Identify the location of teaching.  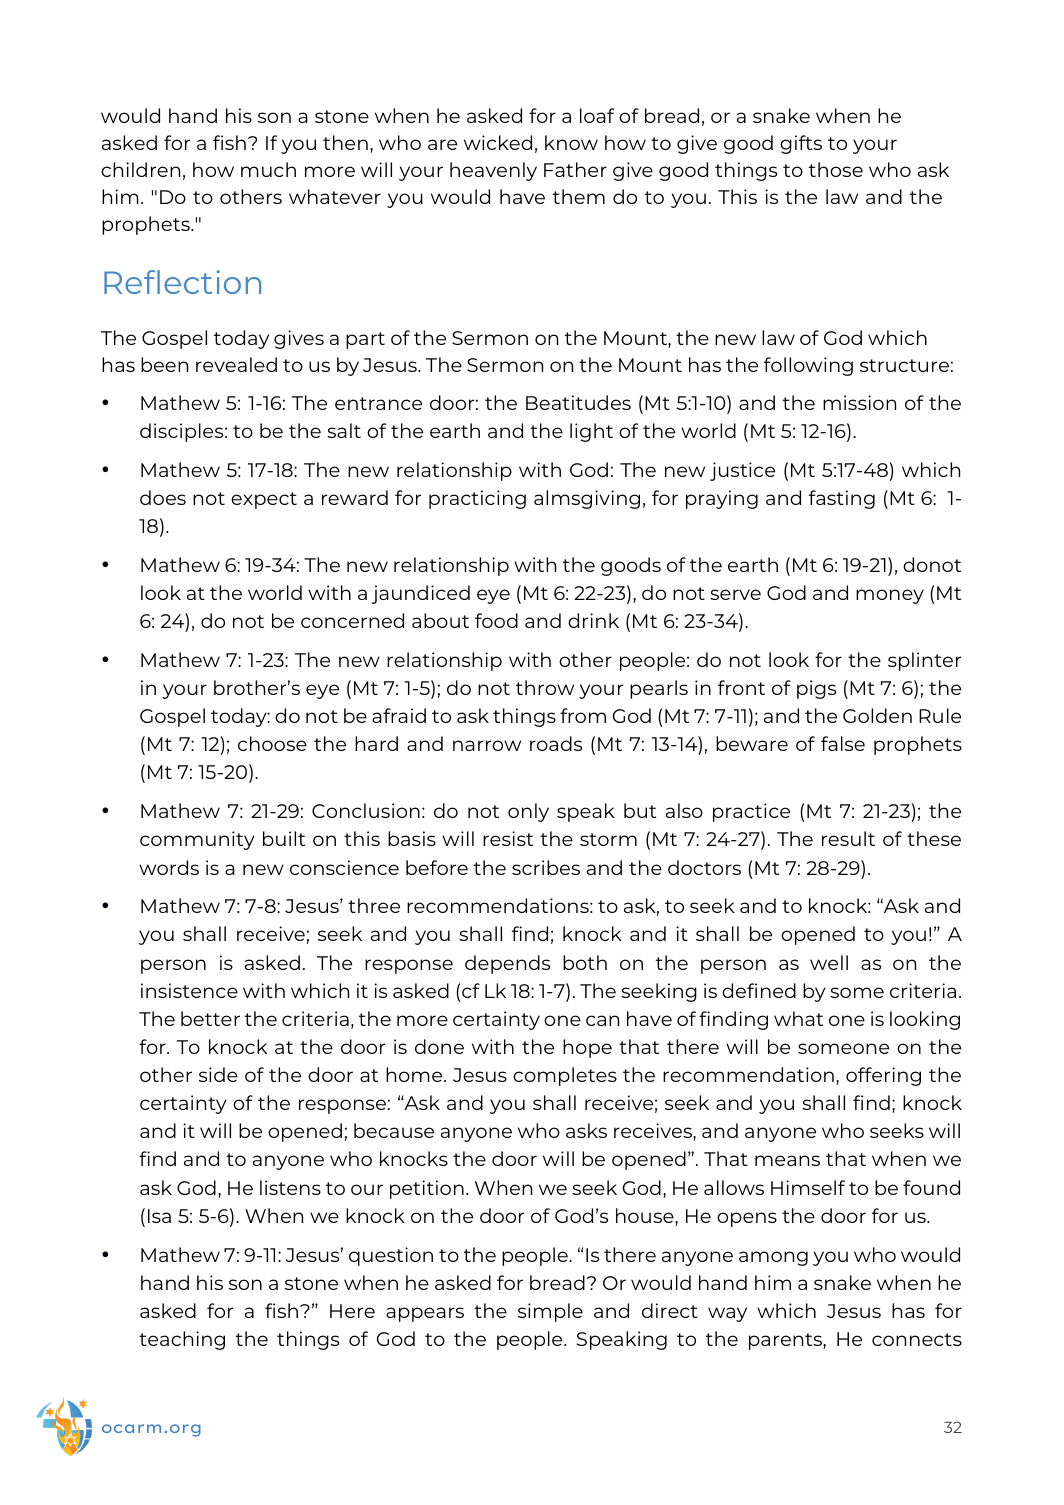
(182, 1340).
